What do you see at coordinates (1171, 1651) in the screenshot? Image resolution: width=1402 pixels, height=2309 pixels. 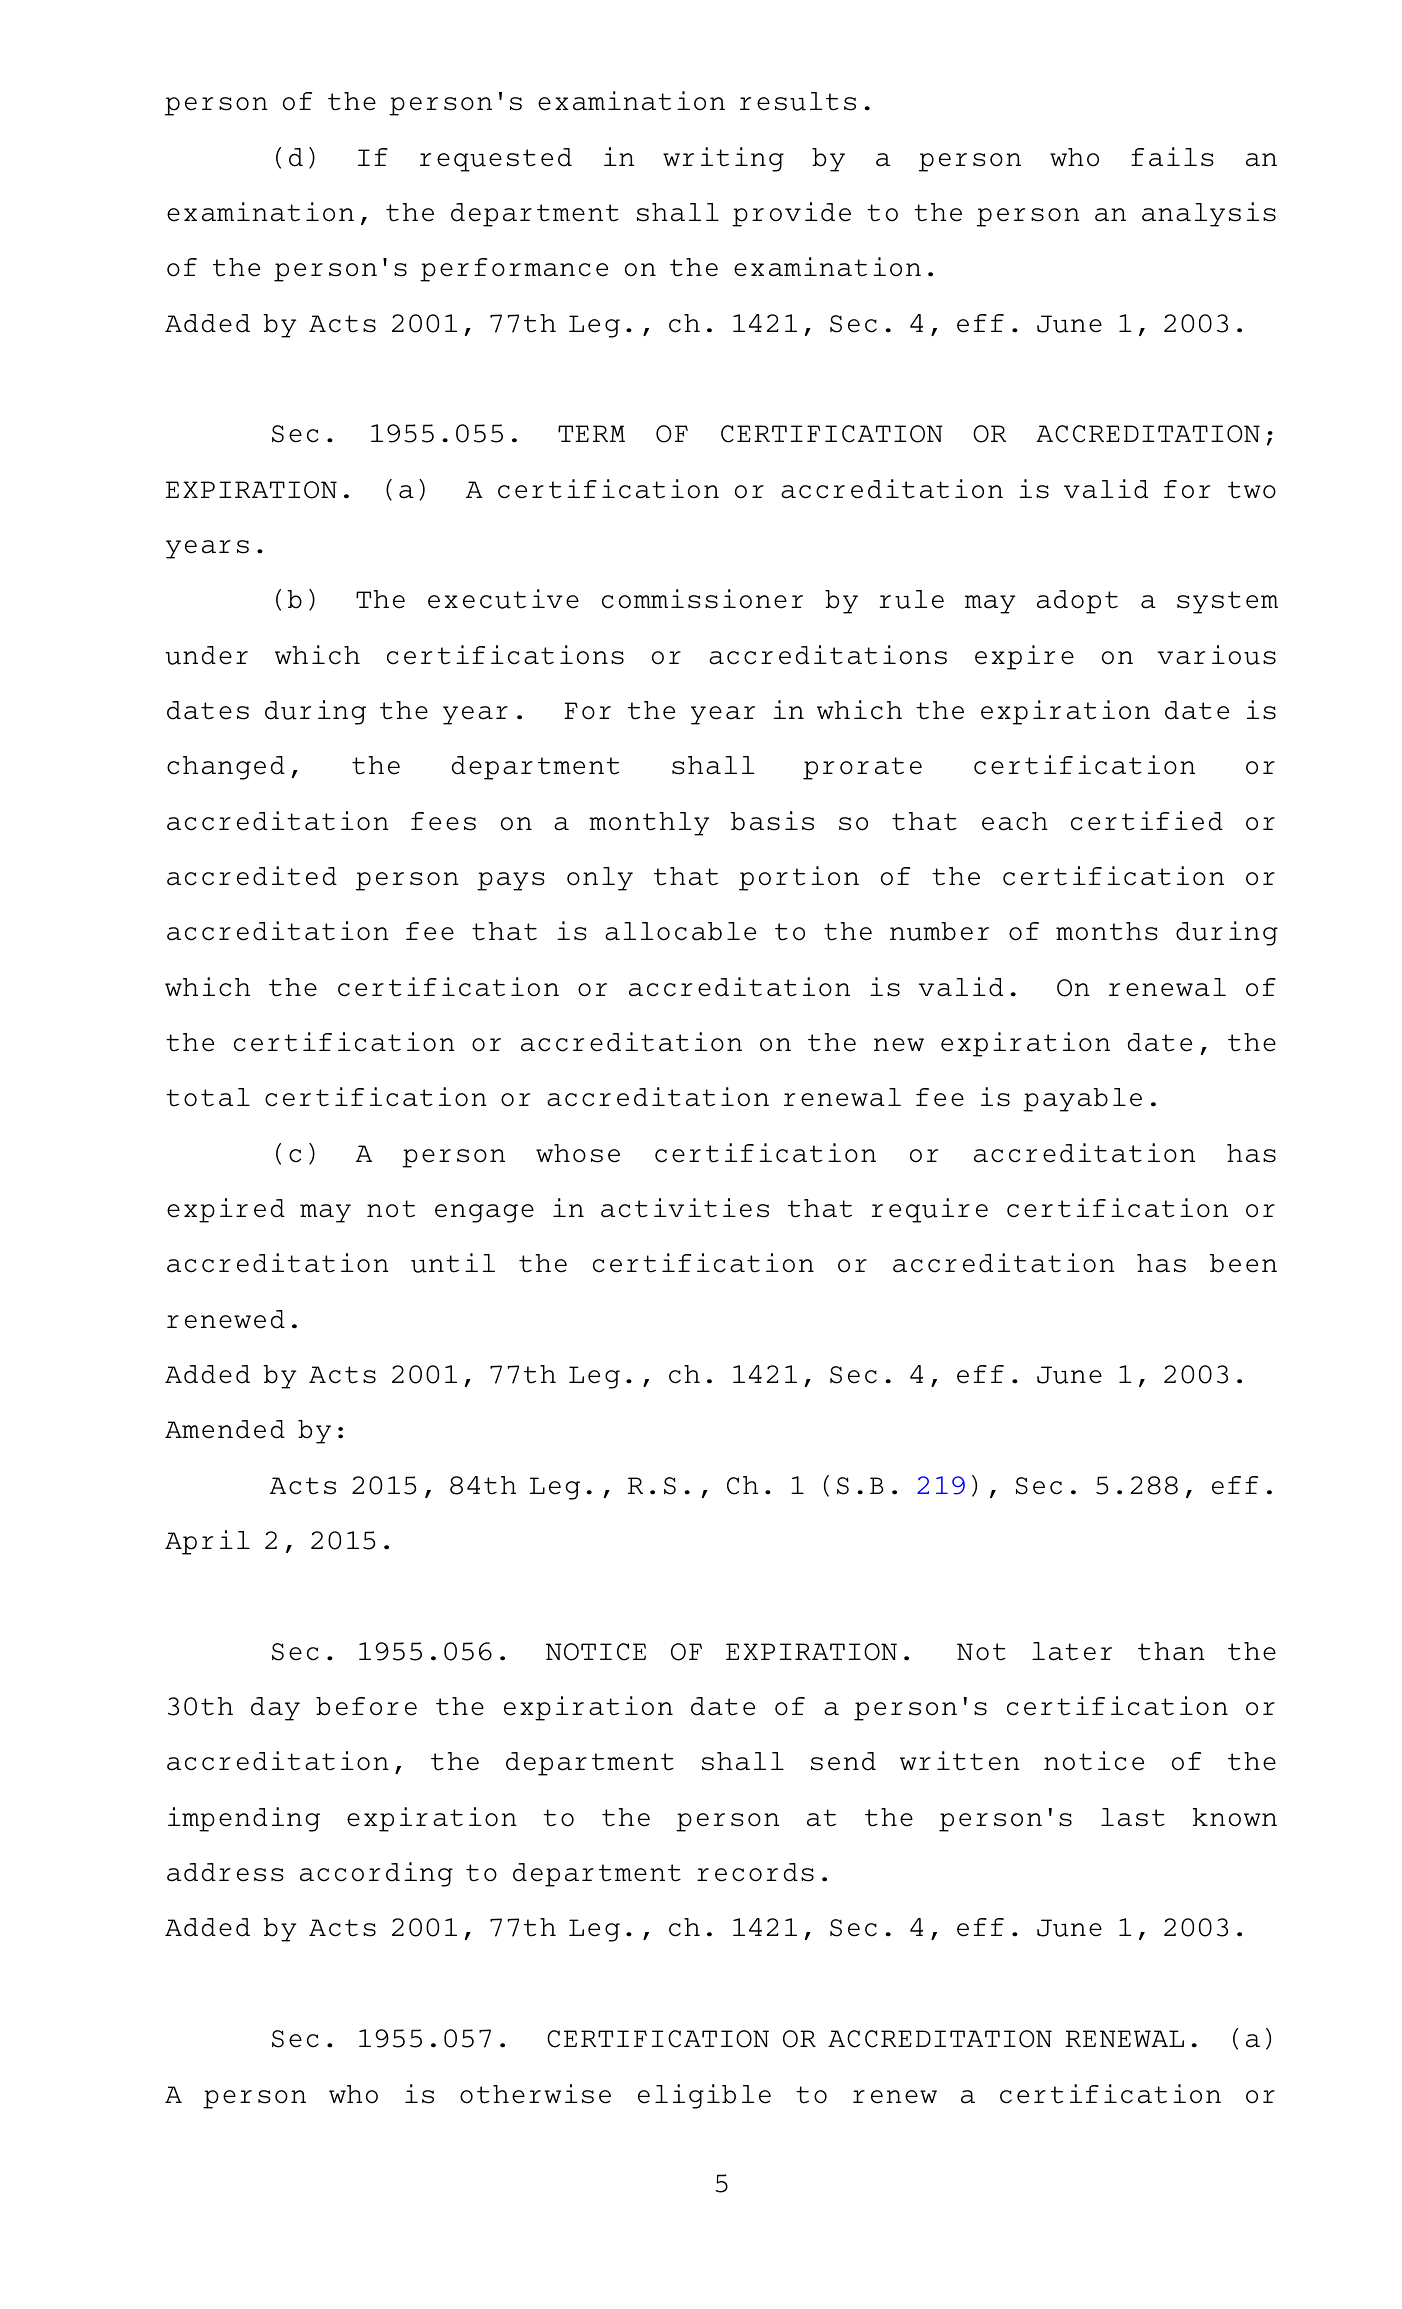 I see `than` at bounding box center [1171, 1651].
